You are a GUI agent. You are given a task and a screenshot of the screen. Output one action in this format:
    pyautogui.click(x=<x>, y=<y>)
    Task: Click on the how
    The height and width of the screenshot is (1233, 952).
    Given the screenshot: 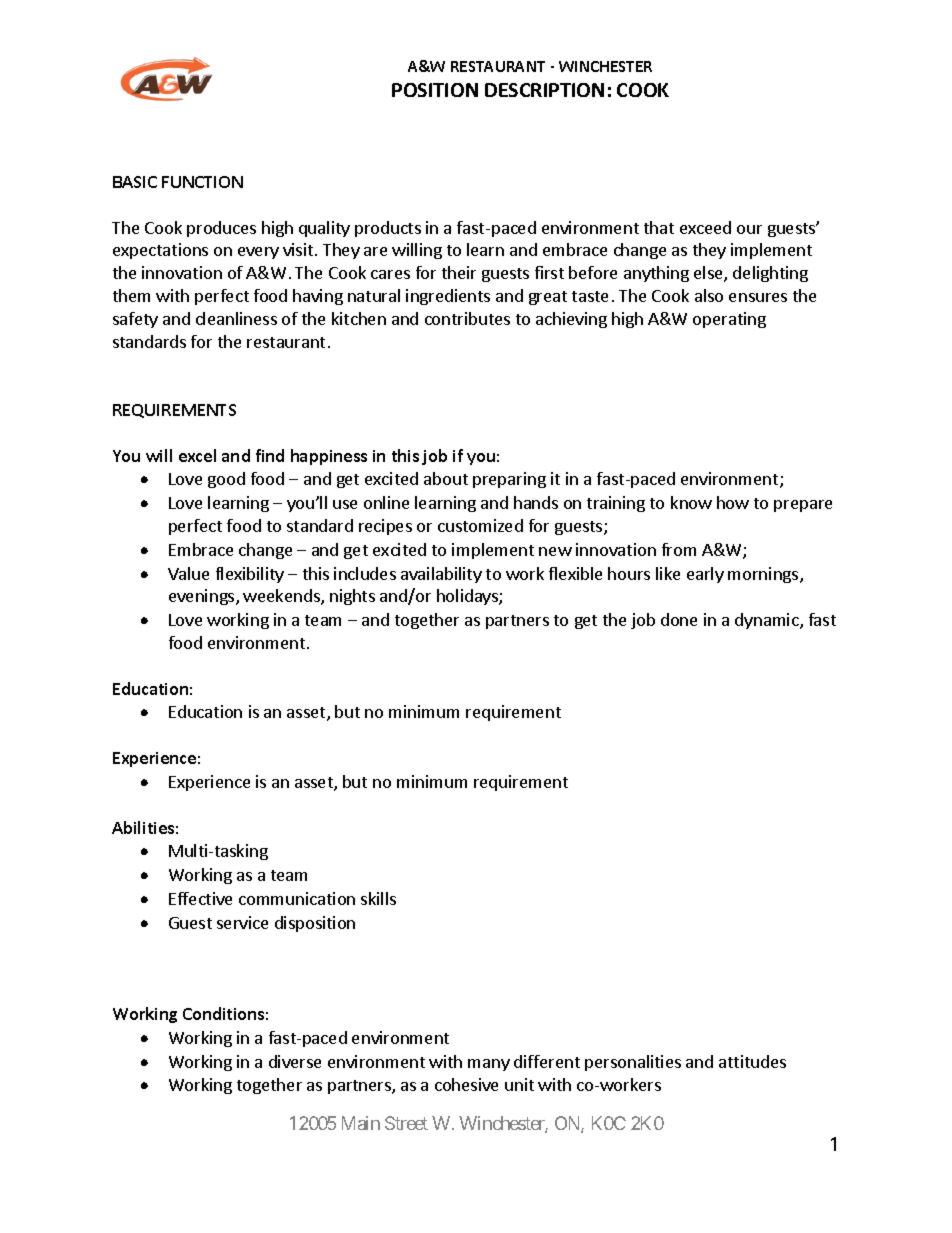 What is the action you would take?
    pyautogui.click(x=733, y=502)
